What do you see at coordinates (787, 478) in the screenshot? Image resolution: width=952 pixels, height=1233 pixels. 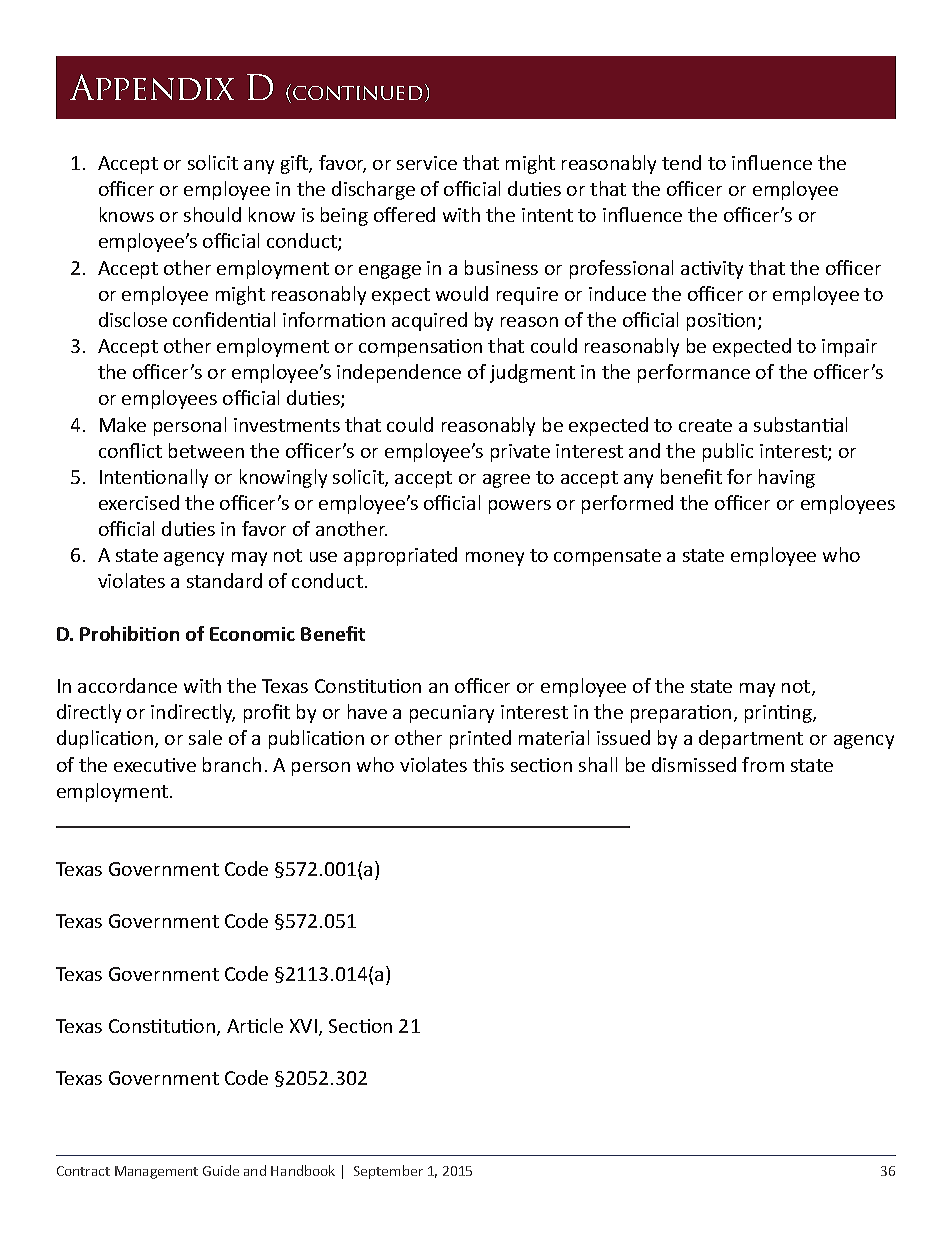 I see `having` at bounding box center [787, 478].
